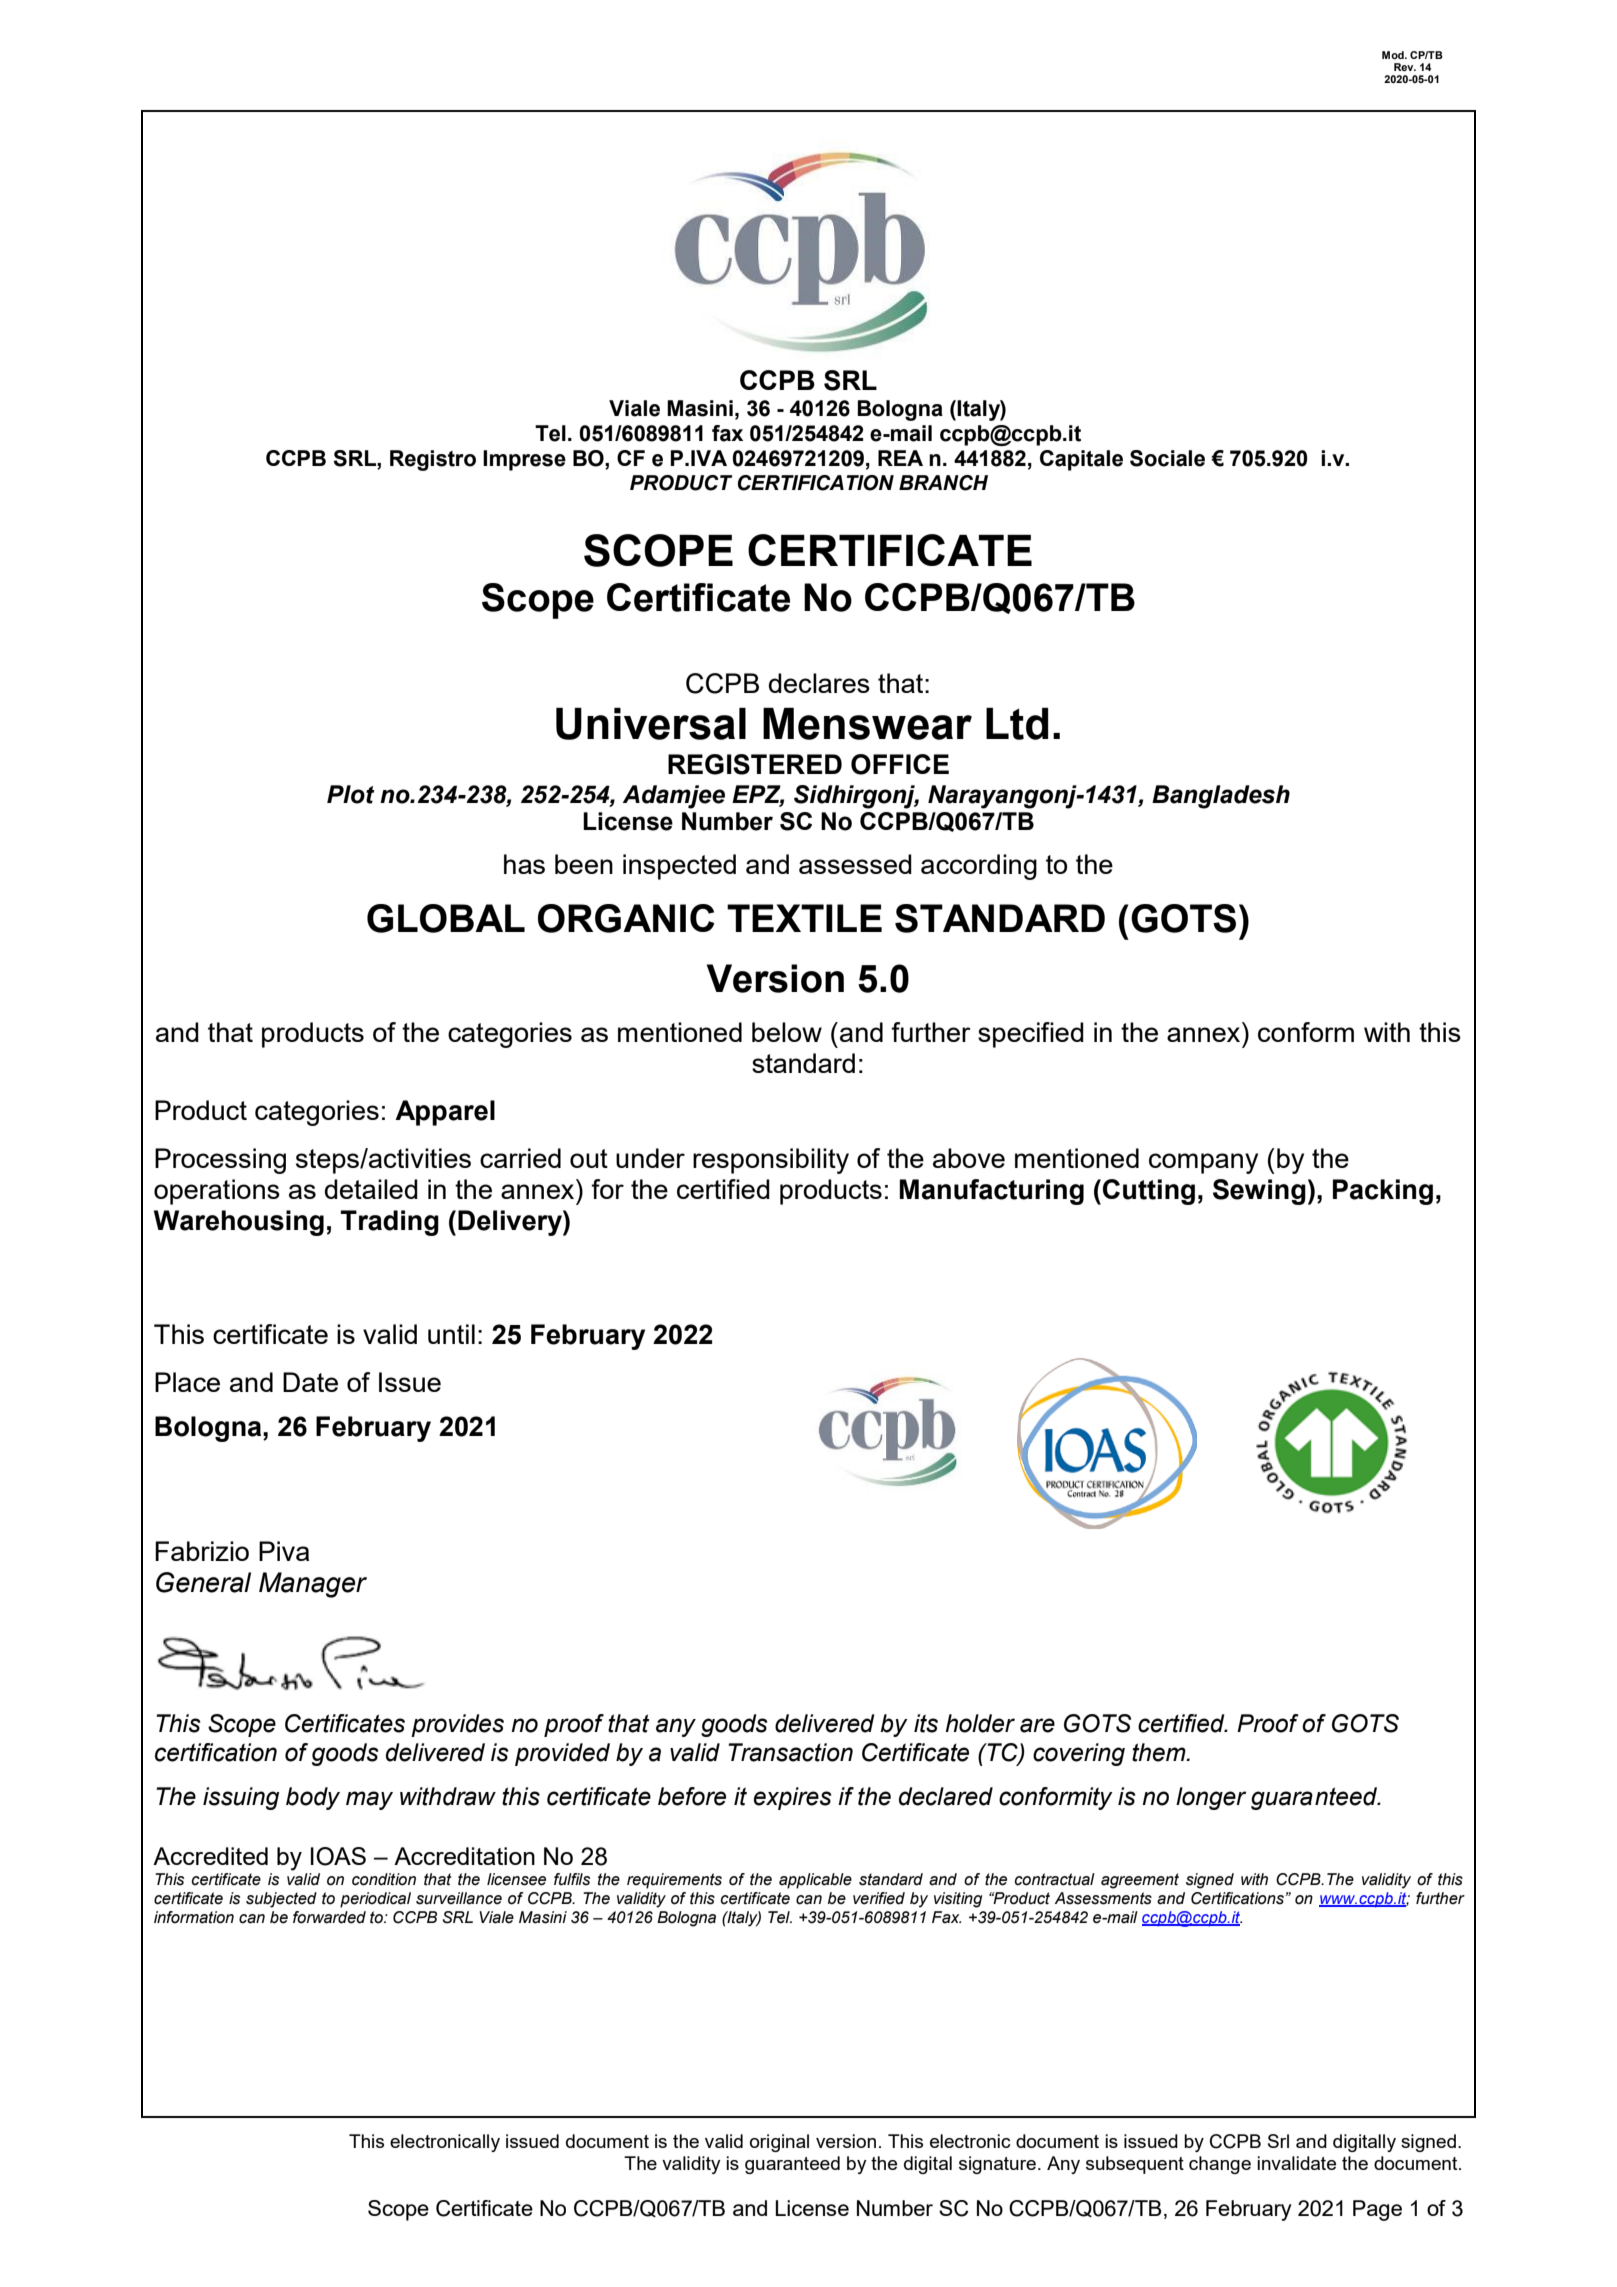 Image resolution: width=1617 pixels, height=2287 pixels. Describe the element at coordinates (329, 1917) in the screenshot. I see `forwarded` at that location.
